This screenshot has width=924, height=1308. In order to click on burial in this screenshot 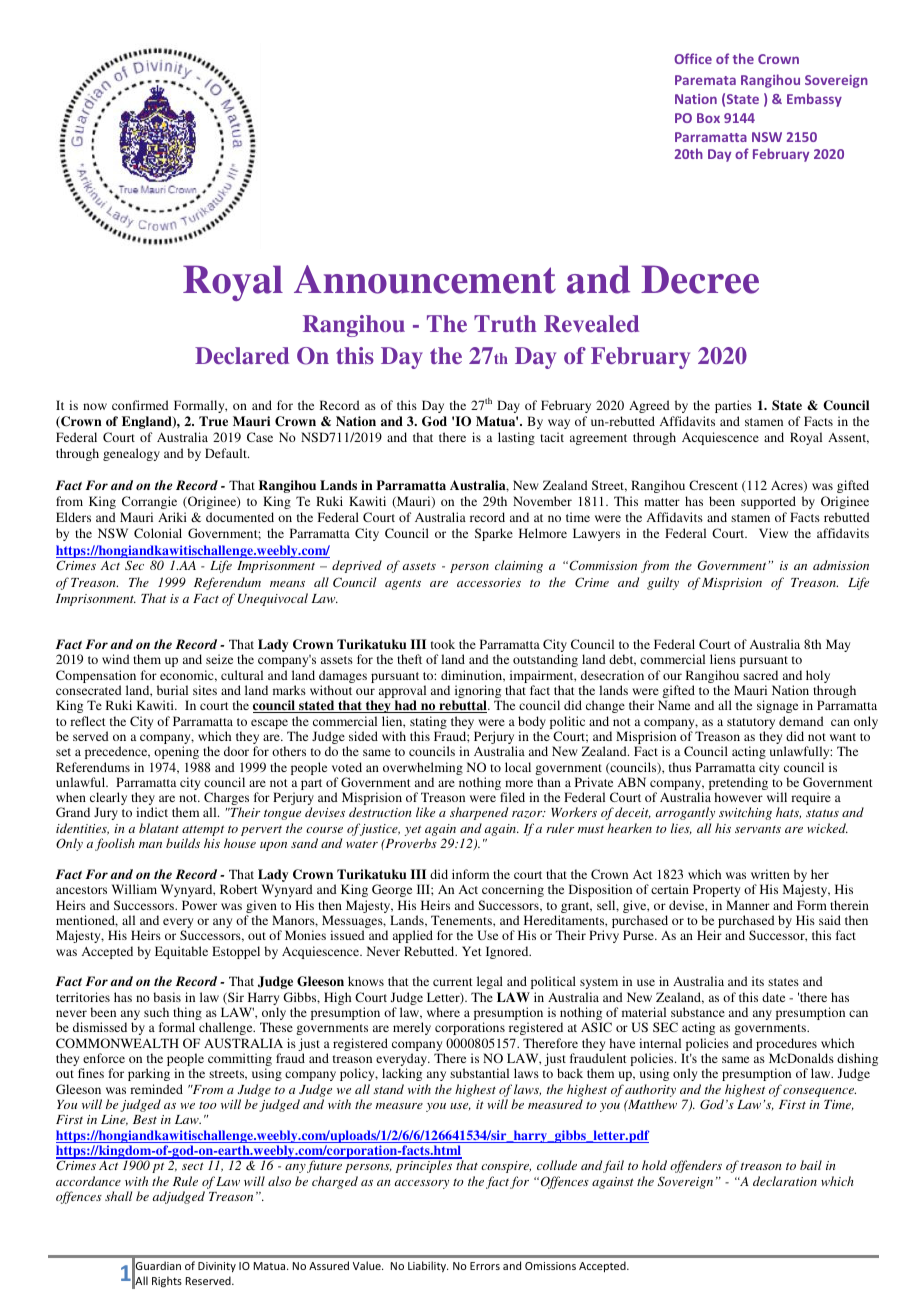, I will do `click(172, 690)`.
